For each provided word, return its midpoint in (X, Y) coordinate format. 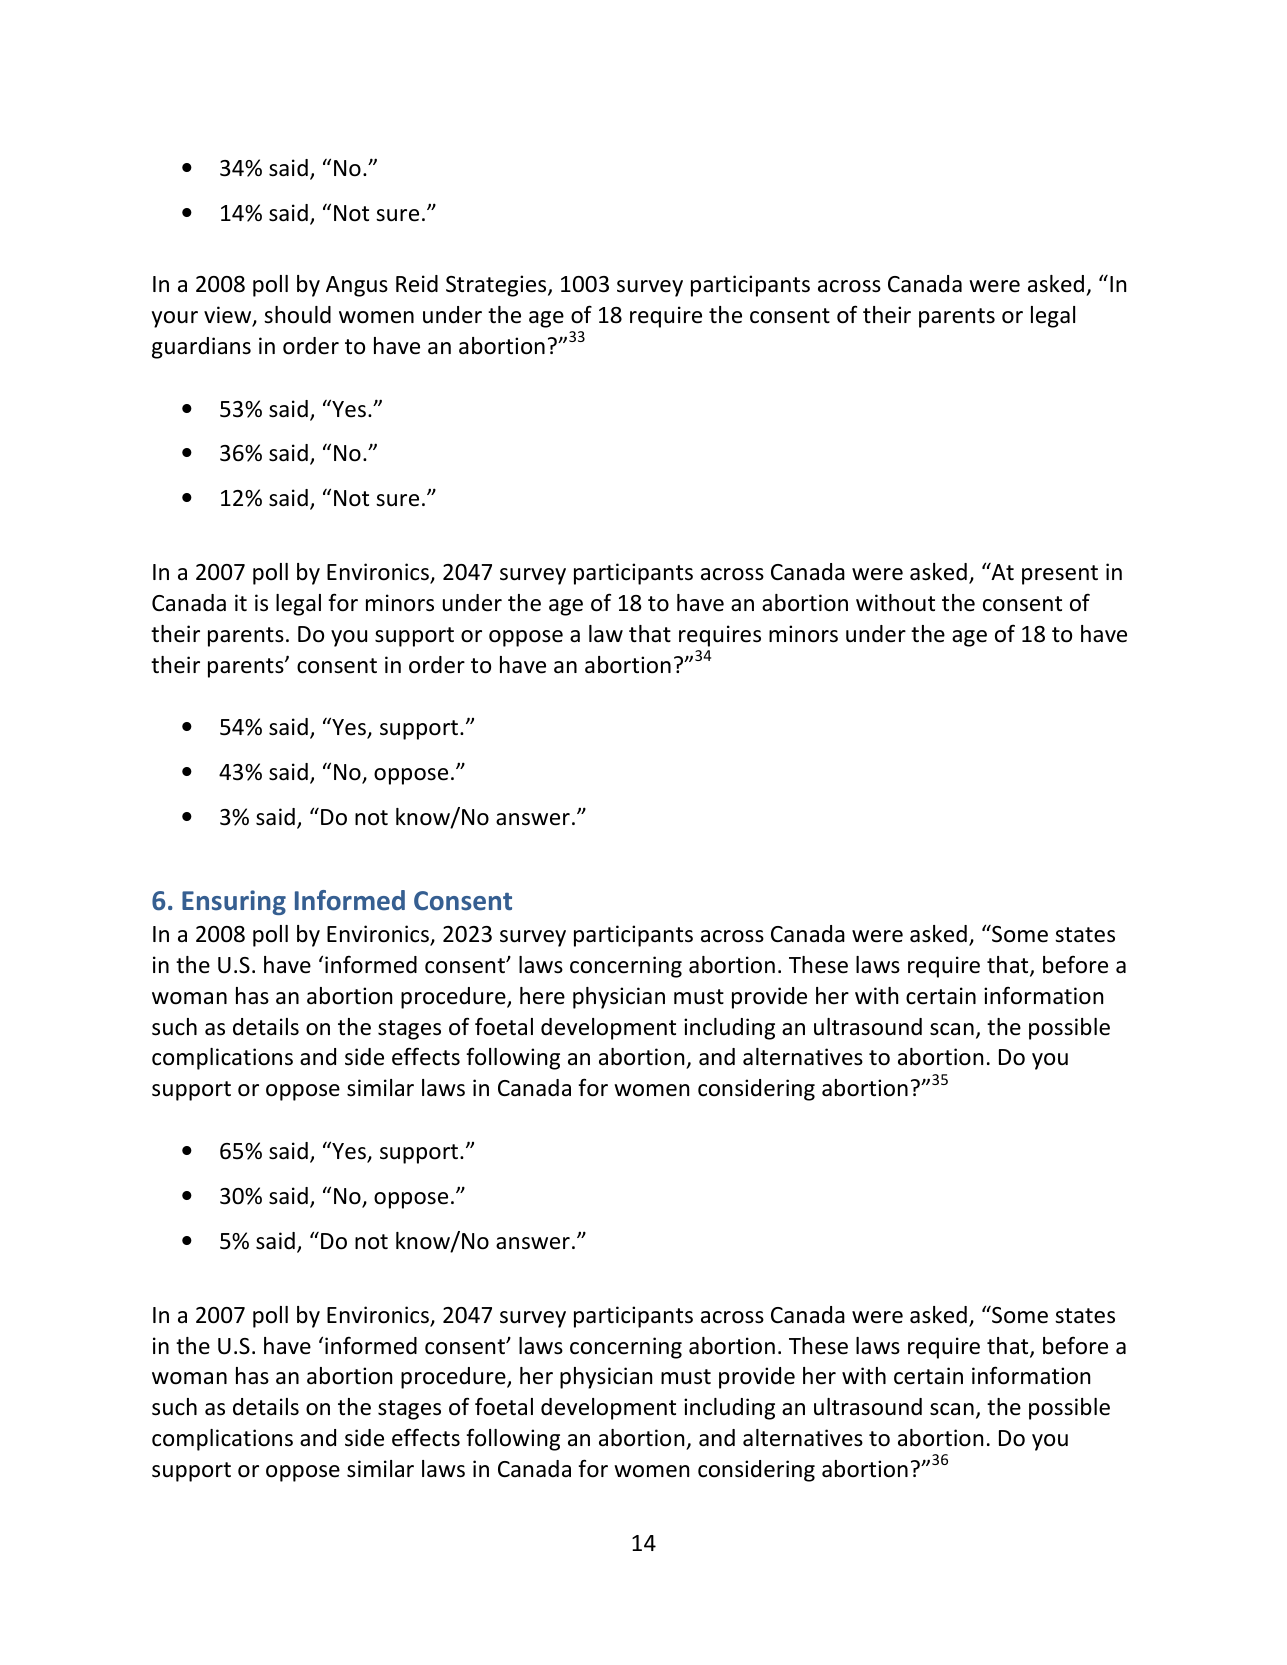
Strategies (497, 286)
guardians (201, 348)
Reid (417, 284)
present (1060, 575)
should (297, 315)
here (542, 996)
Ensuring (234, 902)
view (229, 316)
